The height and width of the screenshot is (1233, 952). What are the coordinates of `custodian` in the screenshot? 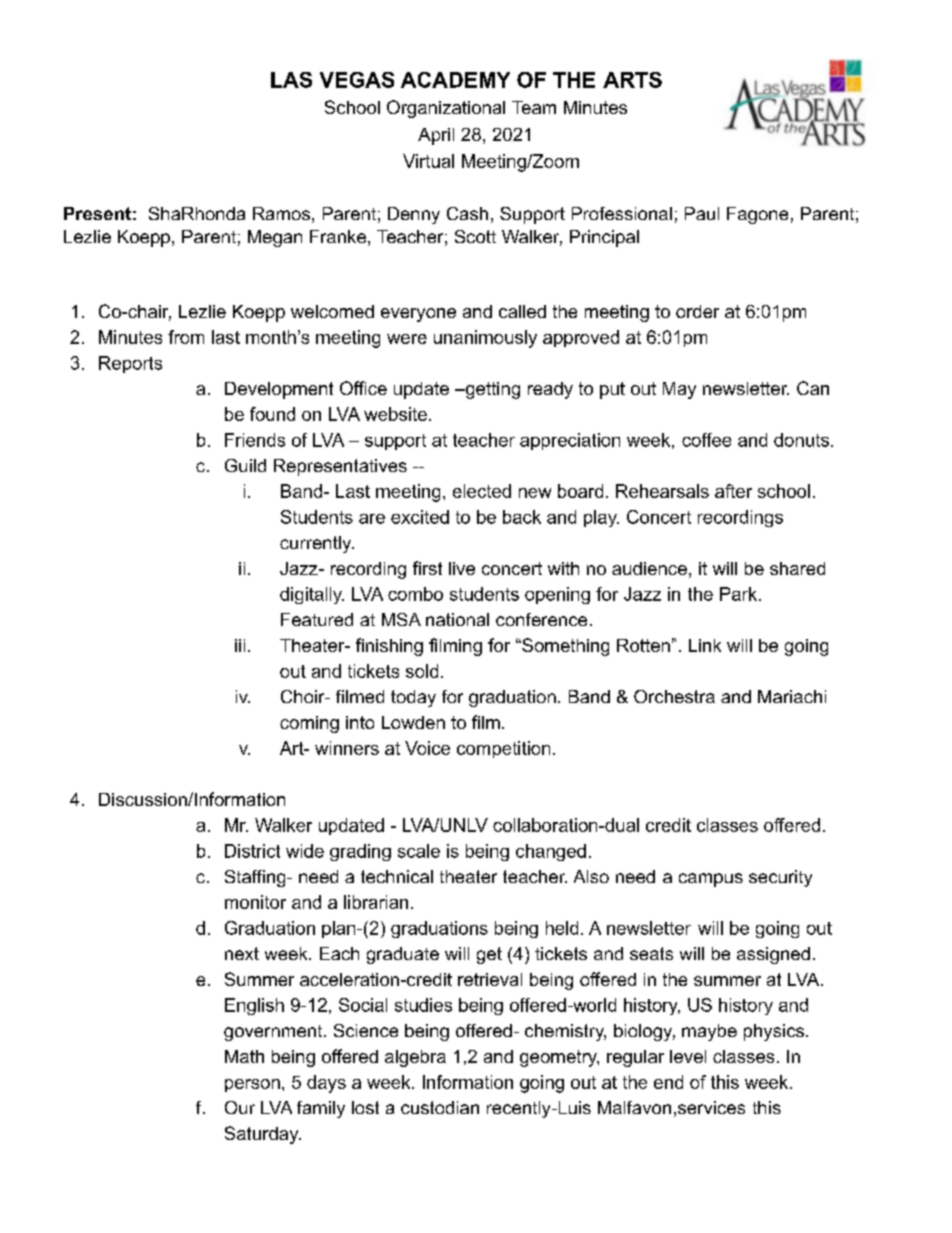 It's located at (440, 1107).
